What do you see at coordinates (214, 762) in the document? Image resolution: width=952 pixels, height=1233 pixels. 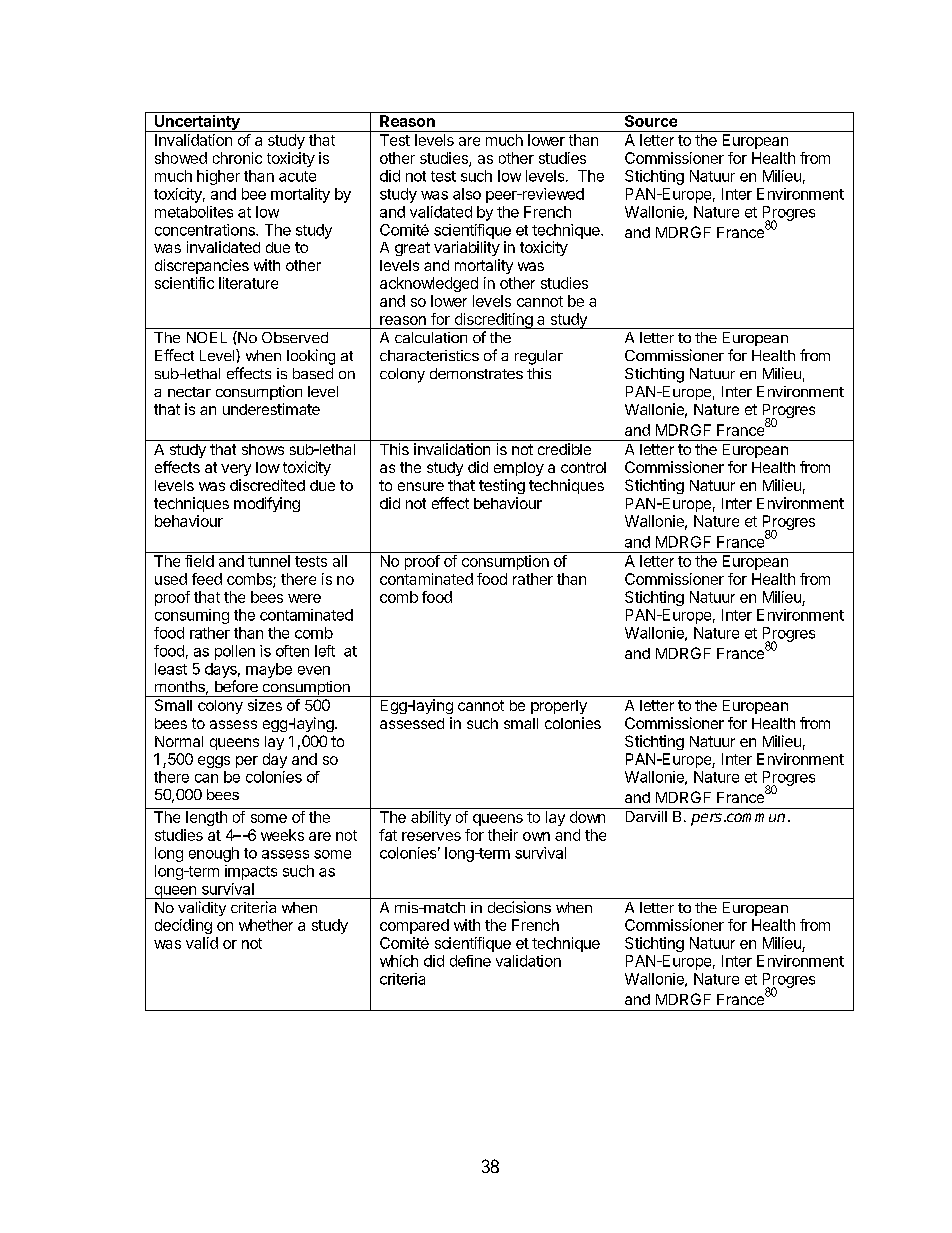 I see `eggs` at bounding box center [214, 762].
